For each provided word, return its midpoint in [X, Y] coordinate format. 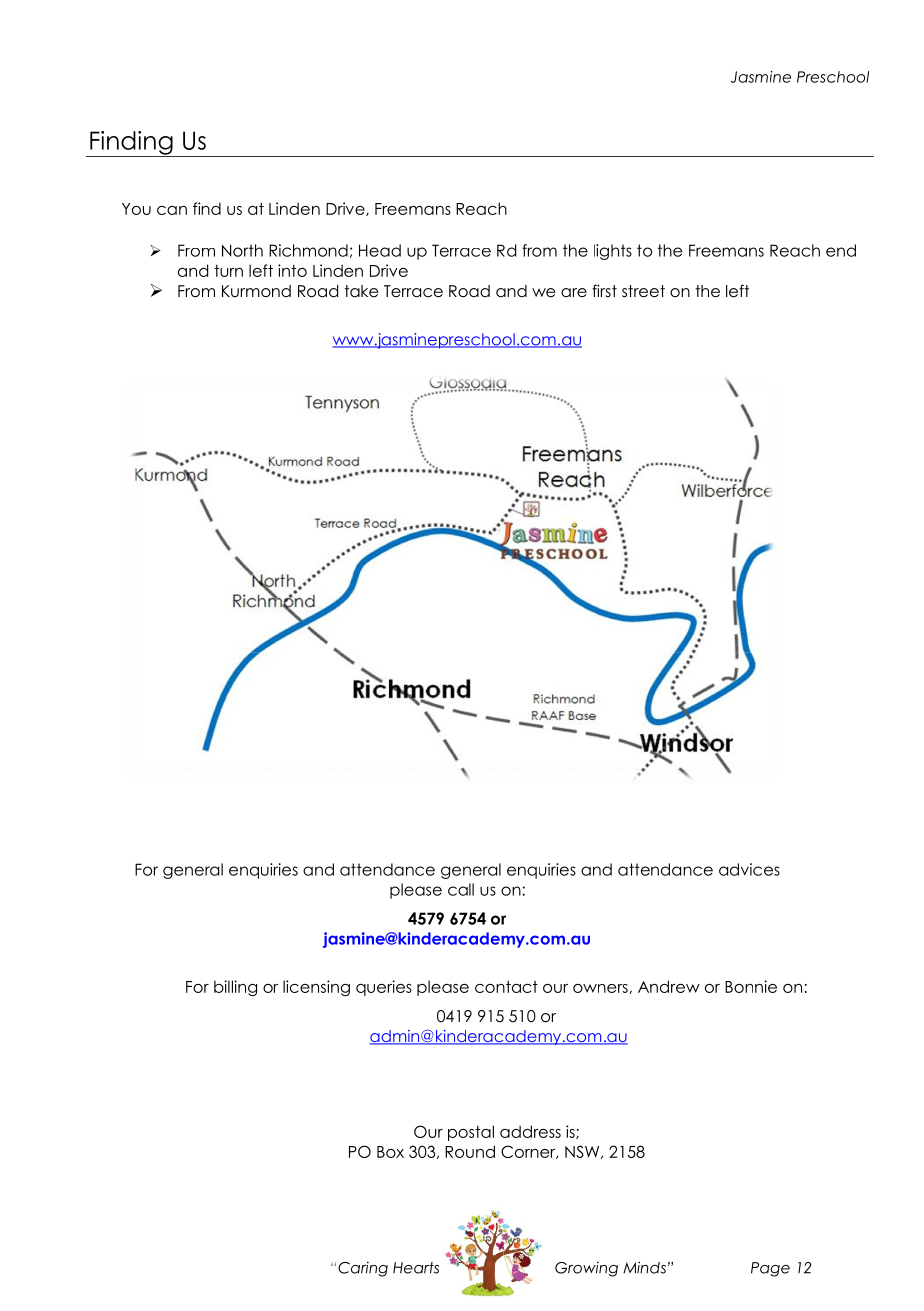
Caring [363, 1269]
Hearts [416, 1268]
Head [380, 250]
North [242, 250]
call [461, 889]
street [643, 291]
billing [235, 988]
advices [749, 869]
